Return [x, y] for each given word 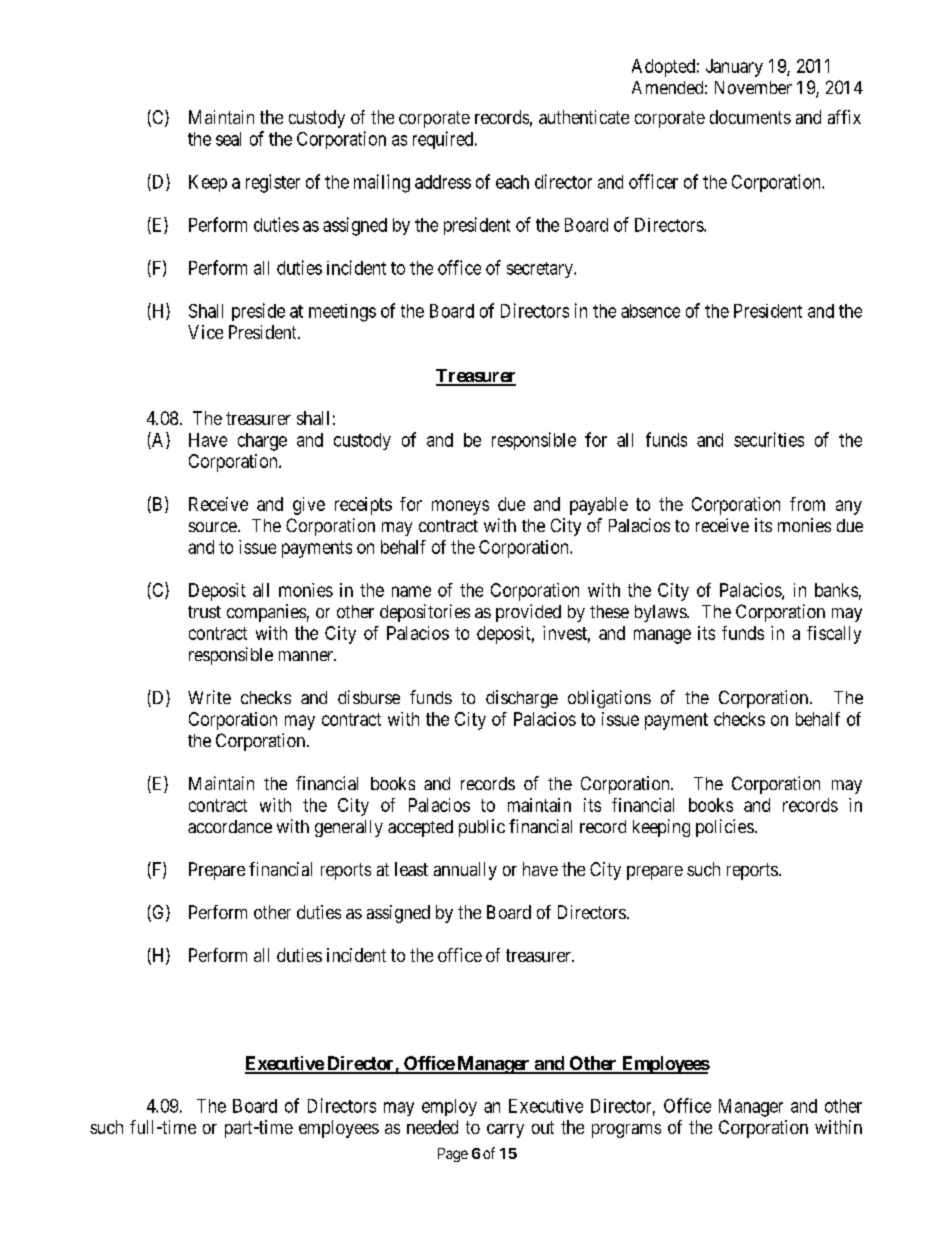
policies [725, 828]
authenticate [584, 117]
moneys [460, 507]
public [482, 828]
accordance [230, 826]
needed [432, 1127]
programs [626, 1131]
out [543, 1127]
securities [769, 439]
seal [228, 139]
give [309, 506]
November [753, 87]
